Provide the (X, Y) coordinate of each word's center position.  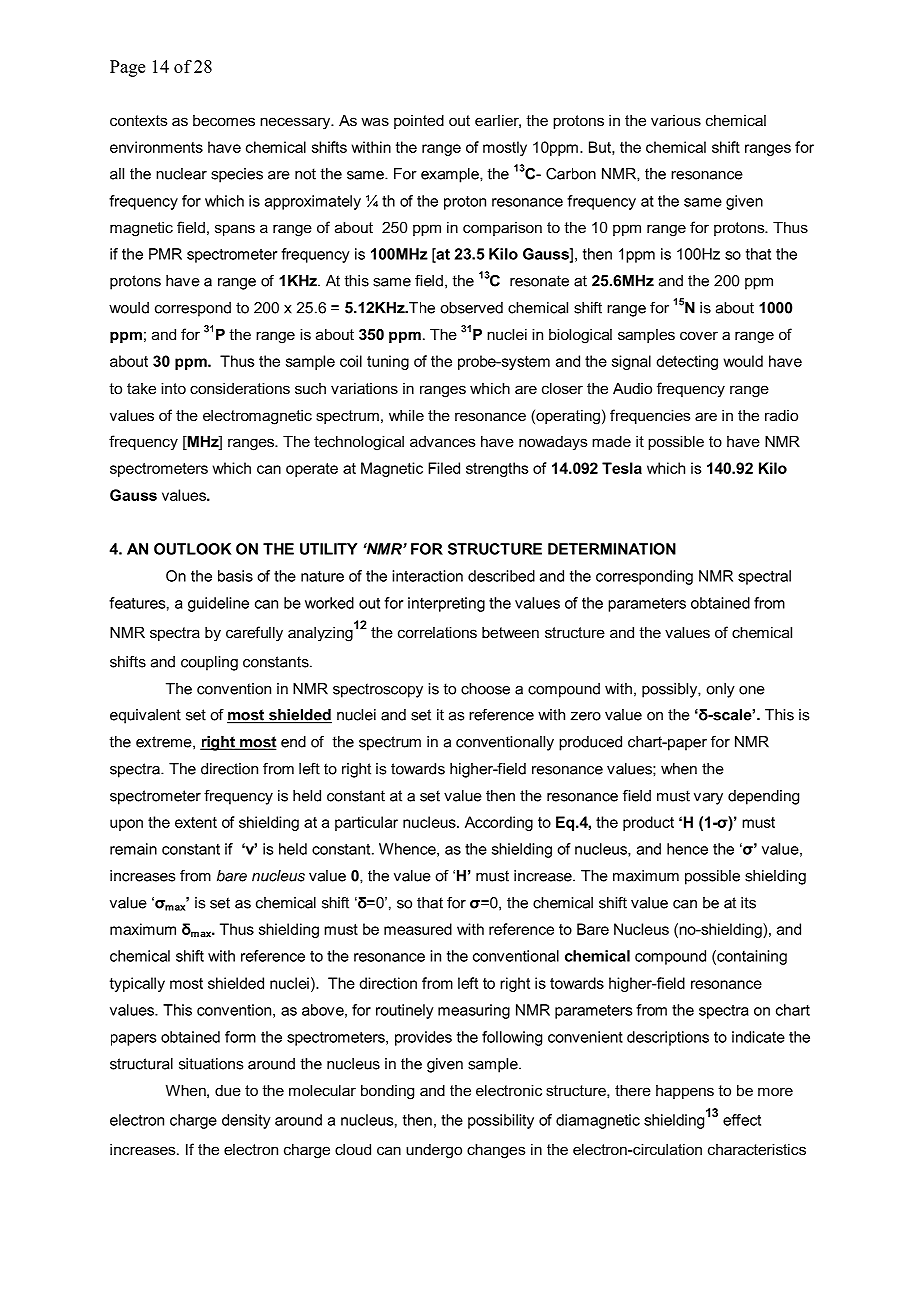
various (676, 120)
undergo (434, 1151)
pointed (419, 121)
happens (685, 1092)
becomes (224, 120)
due (228, 1090)
